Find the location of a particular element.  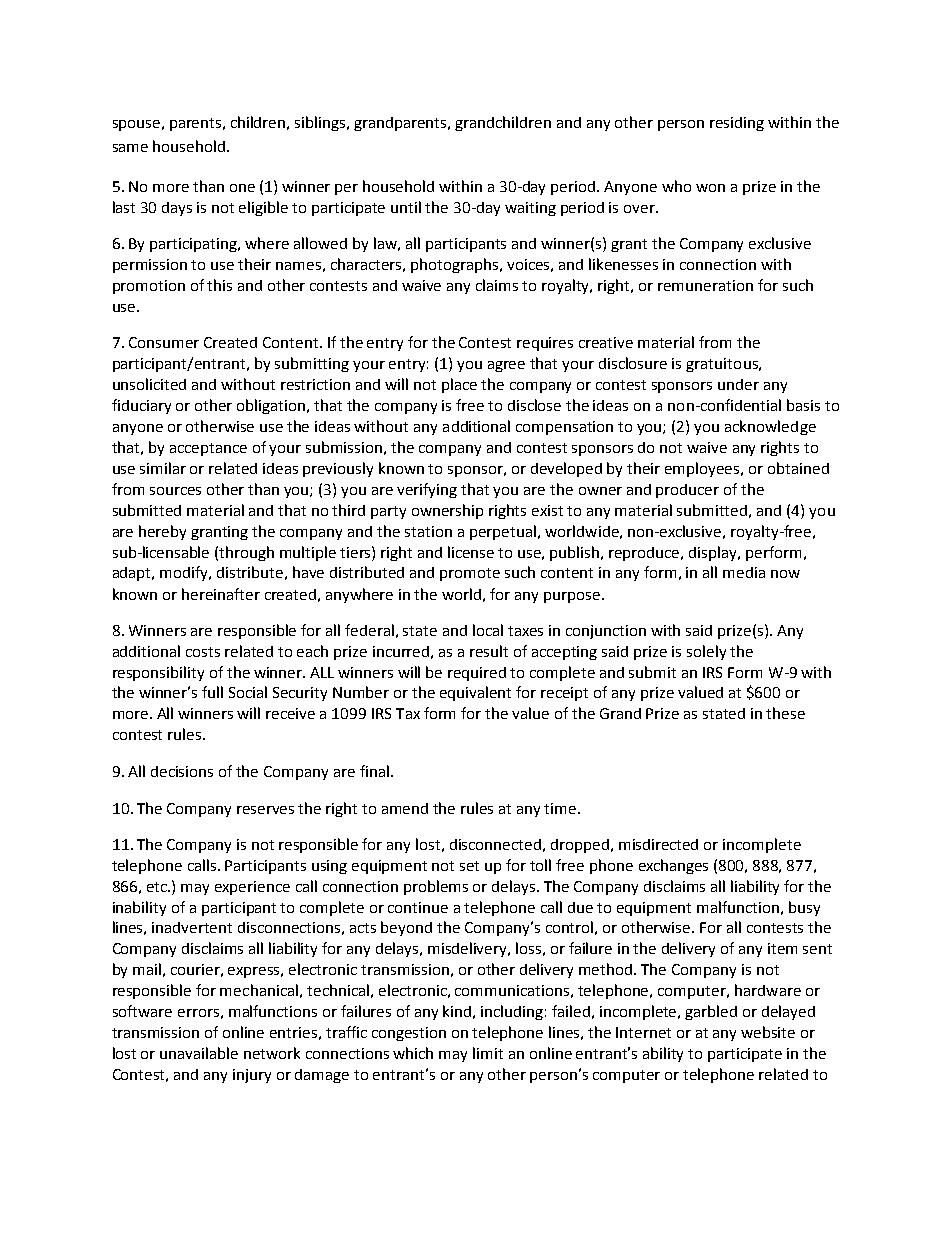

hereinafter is located at coordinates (221, 594).
